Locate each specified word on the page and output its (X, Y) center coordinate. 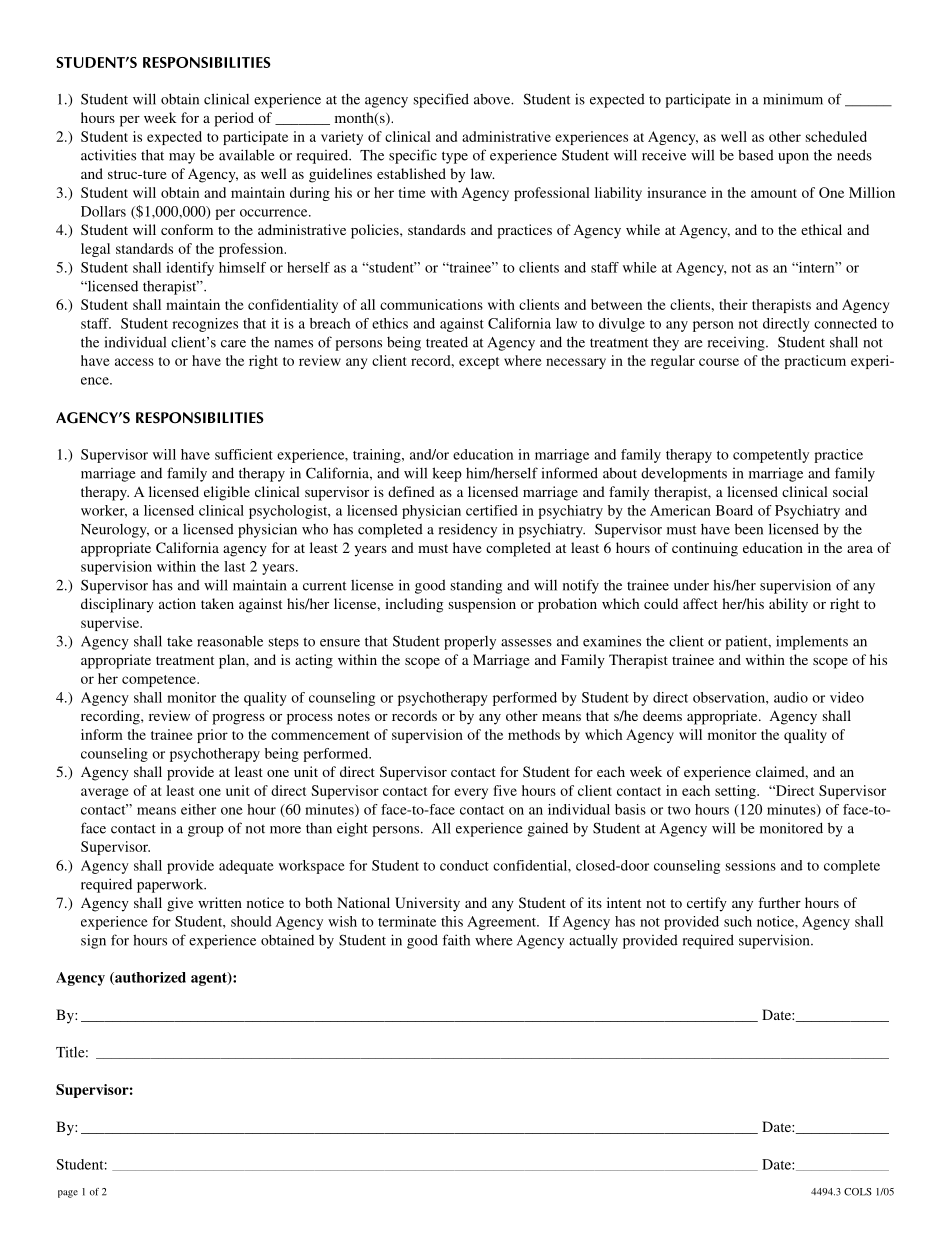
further (779, 902)
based (756, 155)
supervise (111, 624)
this (452, 921)
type (455, 157)
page (68, 1194)
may (182, 158)
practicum (815, 362)
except (479, 363)
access (134, 362)
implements (812, 642)
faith (456, 940)
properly (470, 643)
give (180, 904)
